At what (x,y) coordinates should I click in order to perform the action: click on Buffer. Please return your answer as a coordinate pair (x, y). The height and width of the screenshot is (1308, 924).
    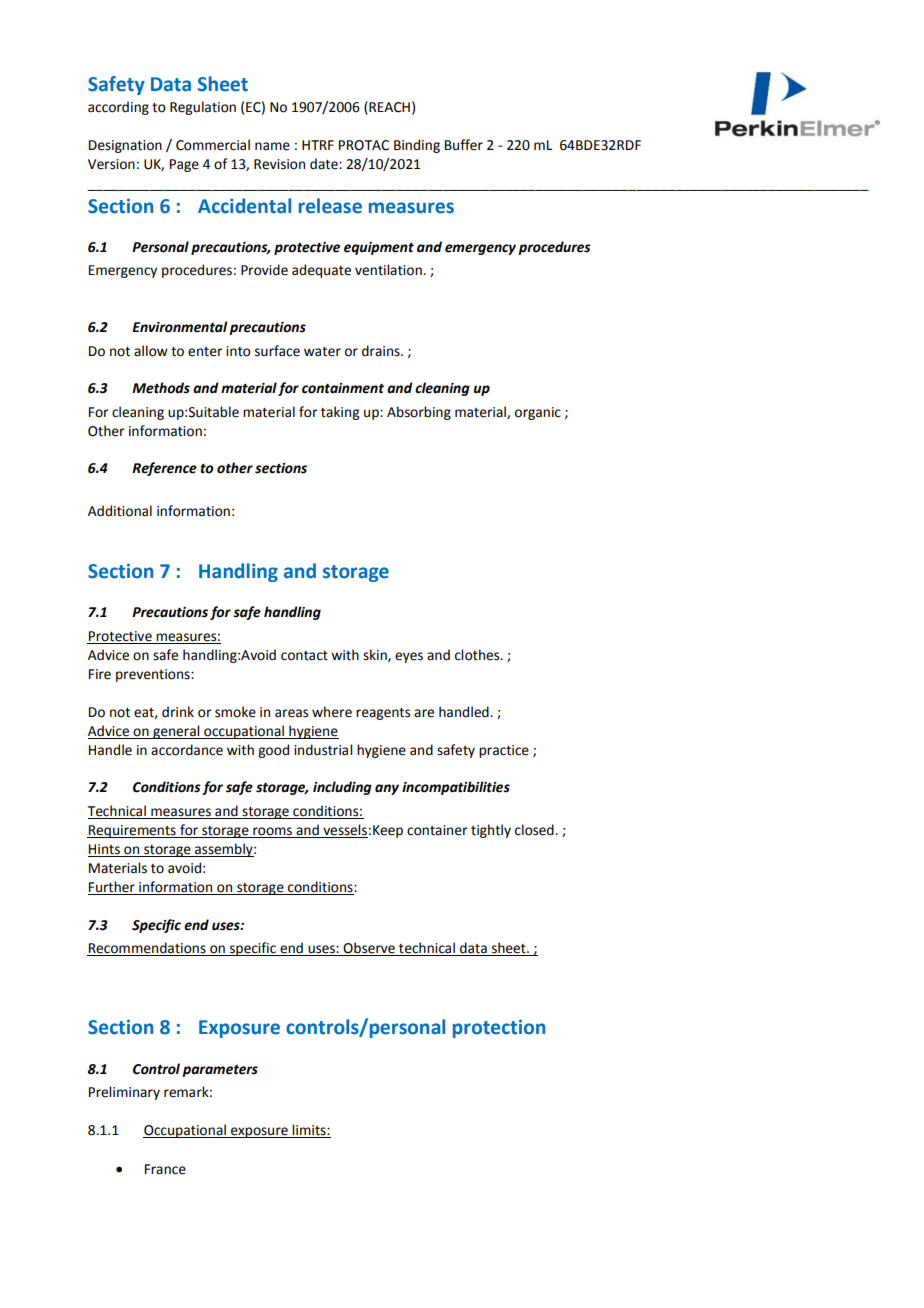
    Looking at the image, I should click on (464, 145).
